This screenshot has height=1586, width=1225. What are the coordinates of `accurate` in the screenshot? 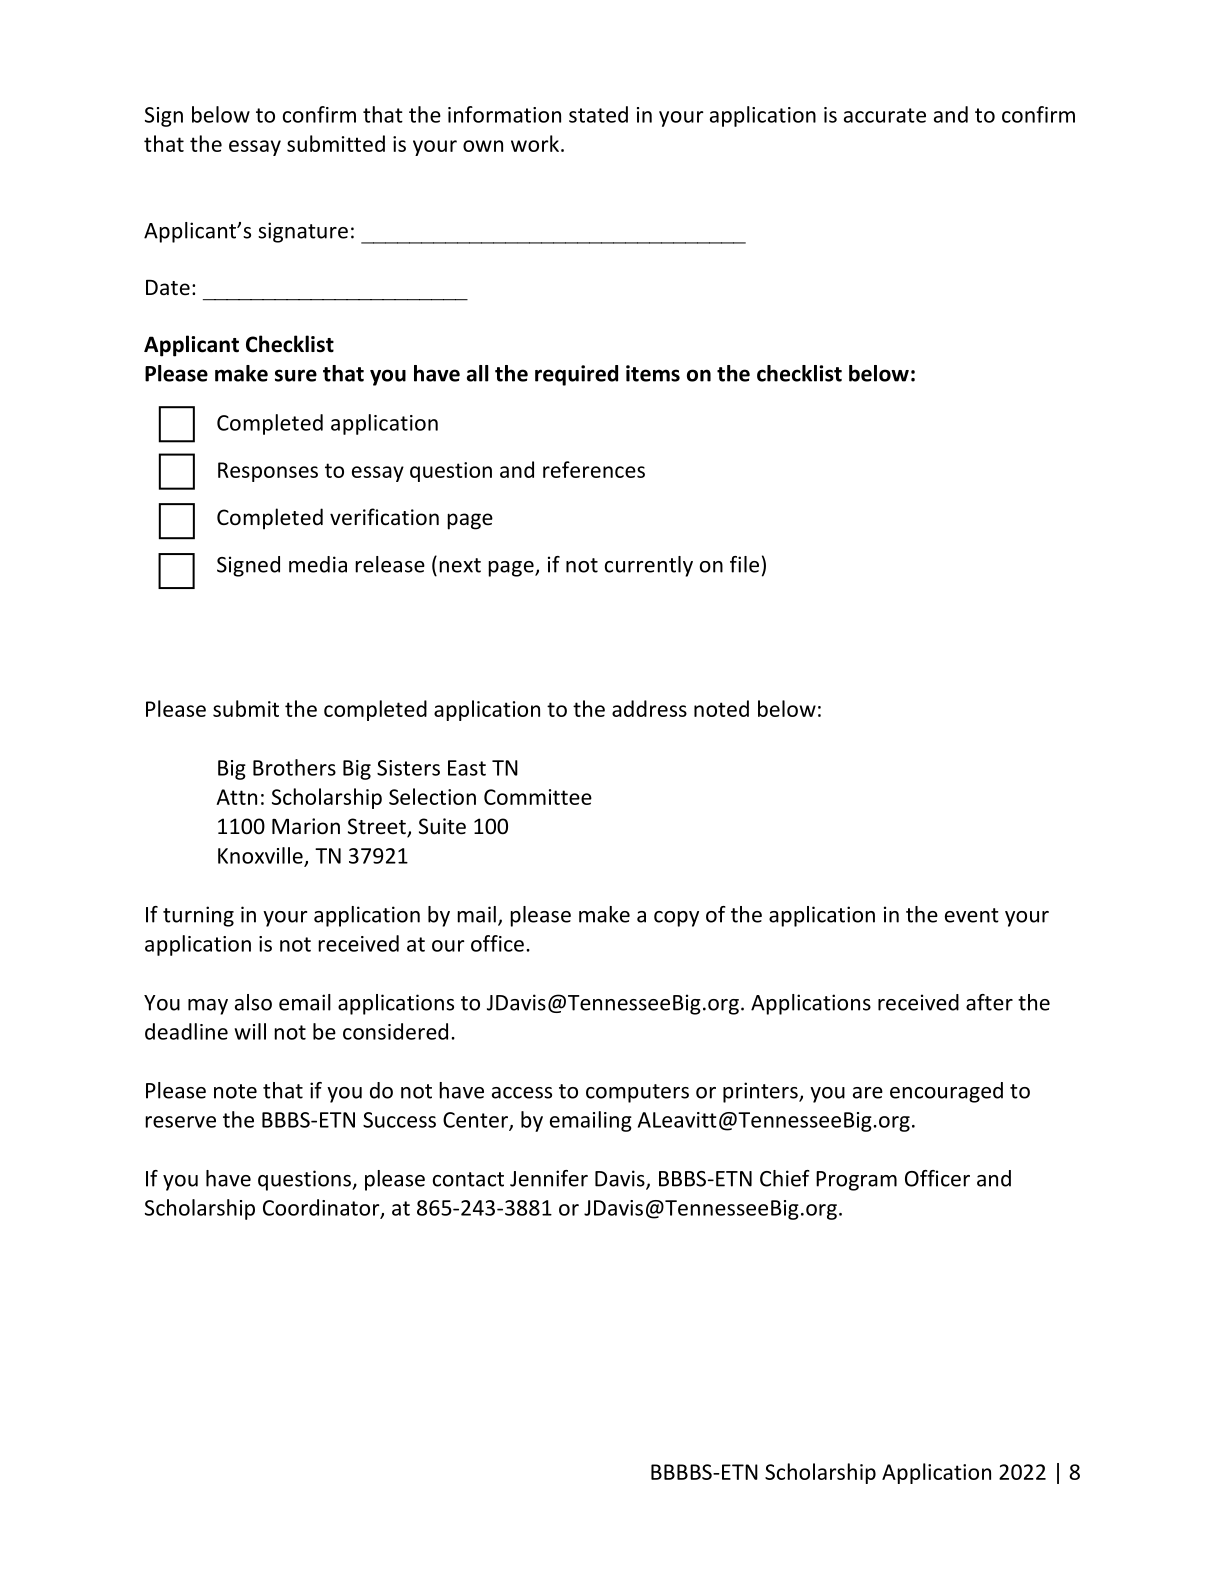 It's located at (885, 115).
